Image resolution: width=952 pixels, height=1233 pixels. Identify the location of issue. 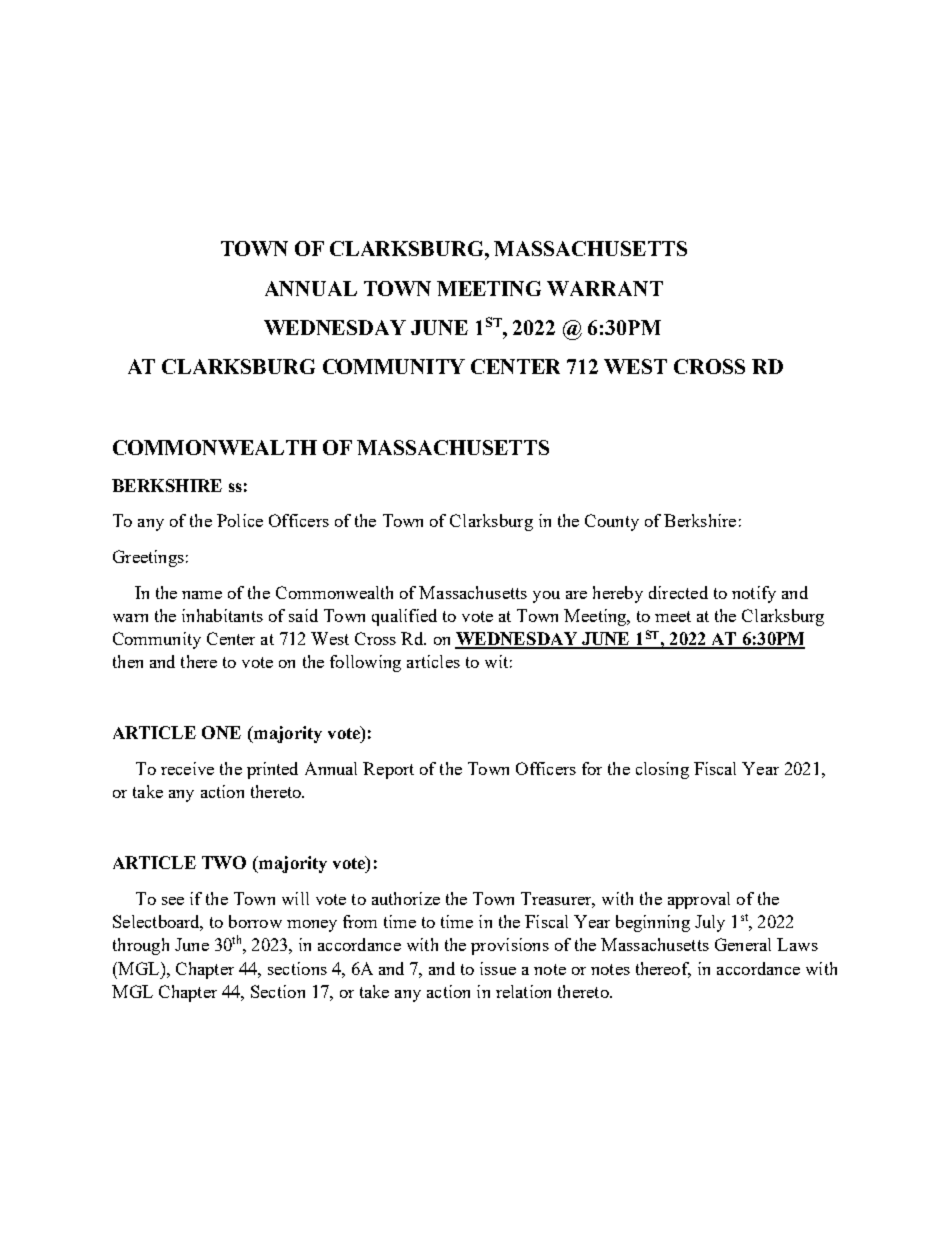
(498, 968).
